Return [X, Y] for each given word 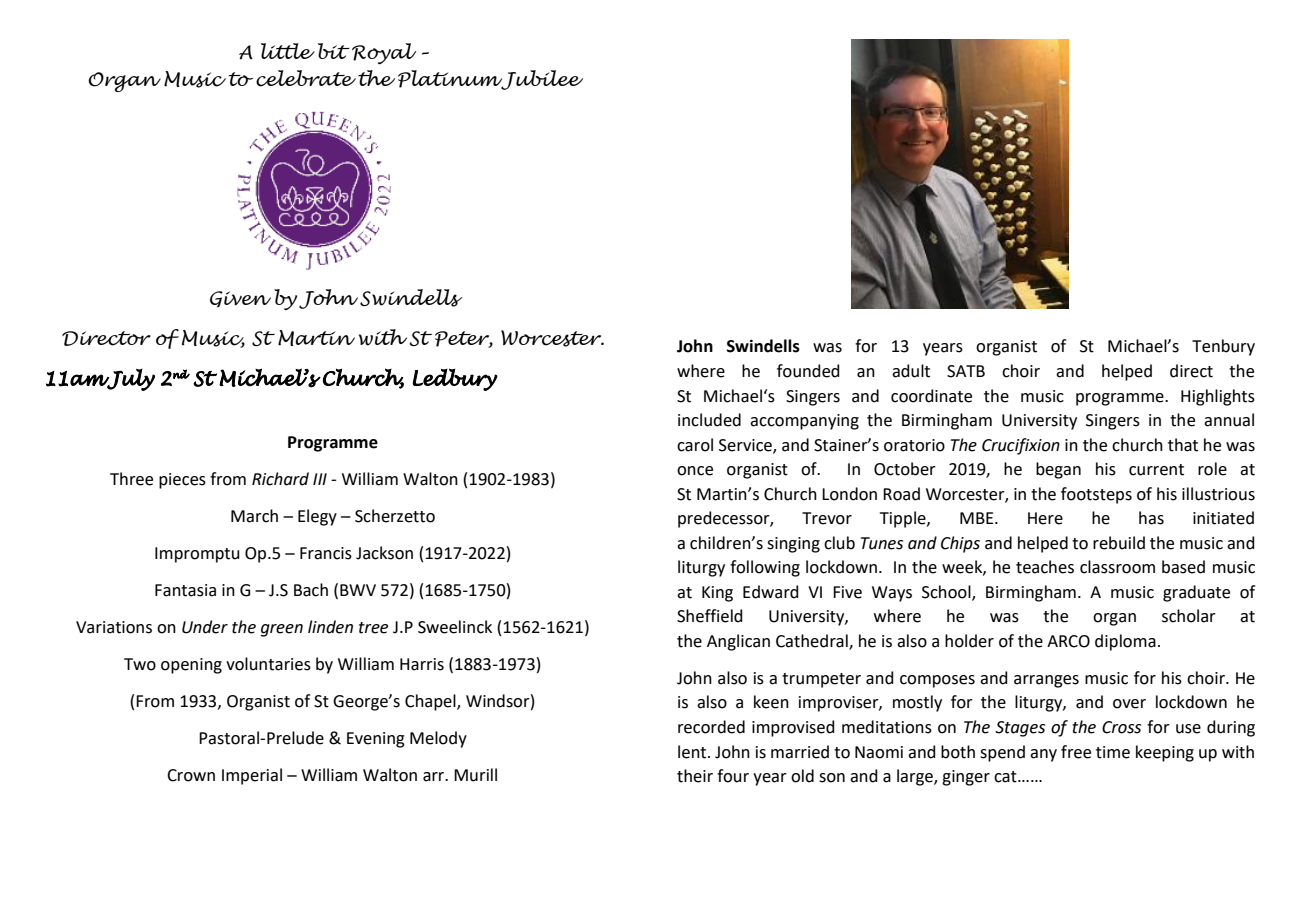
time [1113, 752]
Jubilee [541, 80]
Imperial [252, 776]
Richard [280, 479]
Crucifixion [1021, 446]
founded [808, 371]
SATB [966, 371]
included [709, 420]
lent [693, 752]
